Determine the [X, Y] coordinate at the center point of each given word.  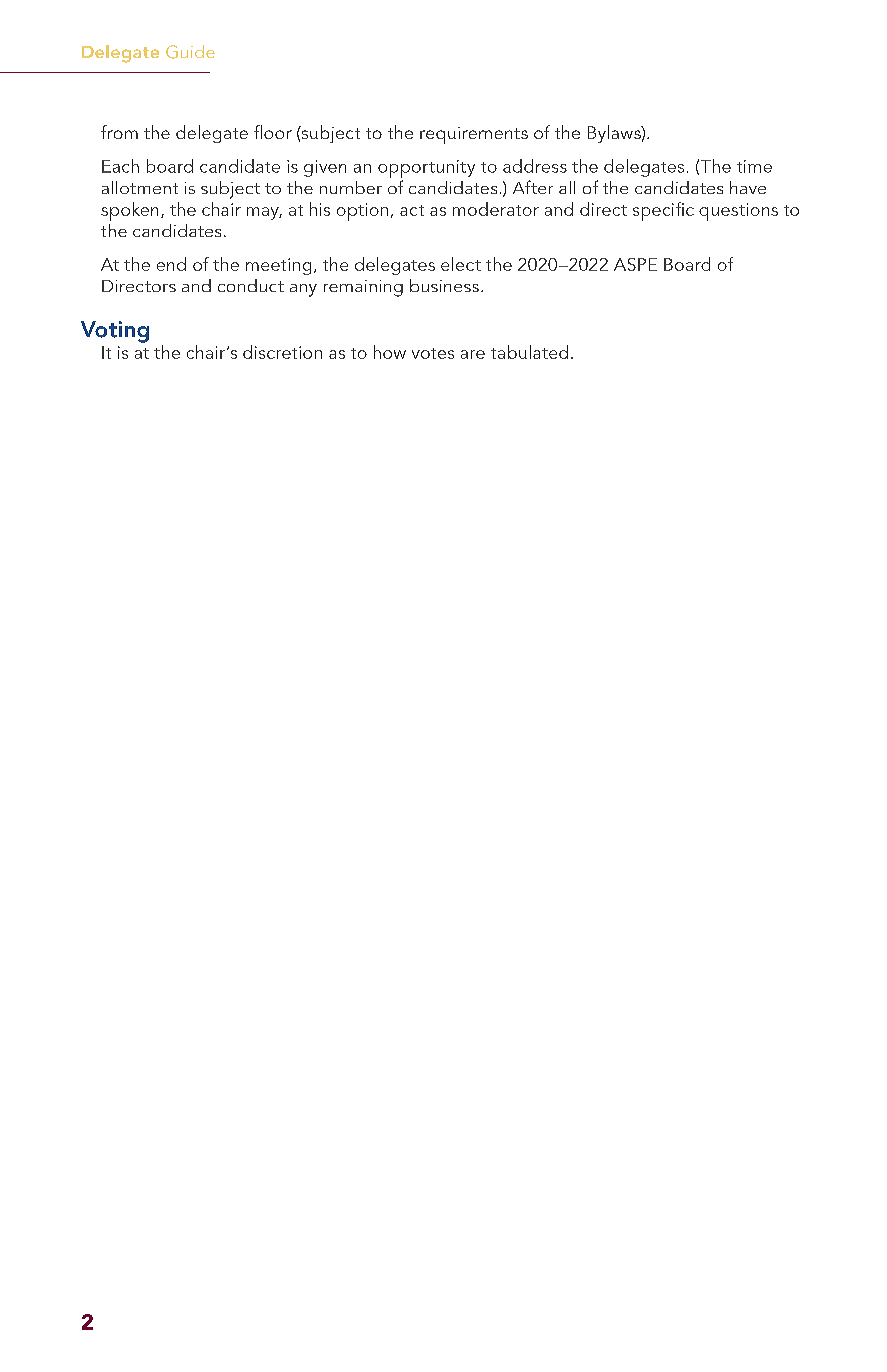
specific [663, 211]
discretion [282, 352]
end [171, 264]
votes [433, 353]
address [535, 166]
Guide [190, 52]
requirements [474, 135]
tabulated [529, 352]
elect [461, 264]
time [754, 166]
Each [120, 166]
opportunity [426, 169]
